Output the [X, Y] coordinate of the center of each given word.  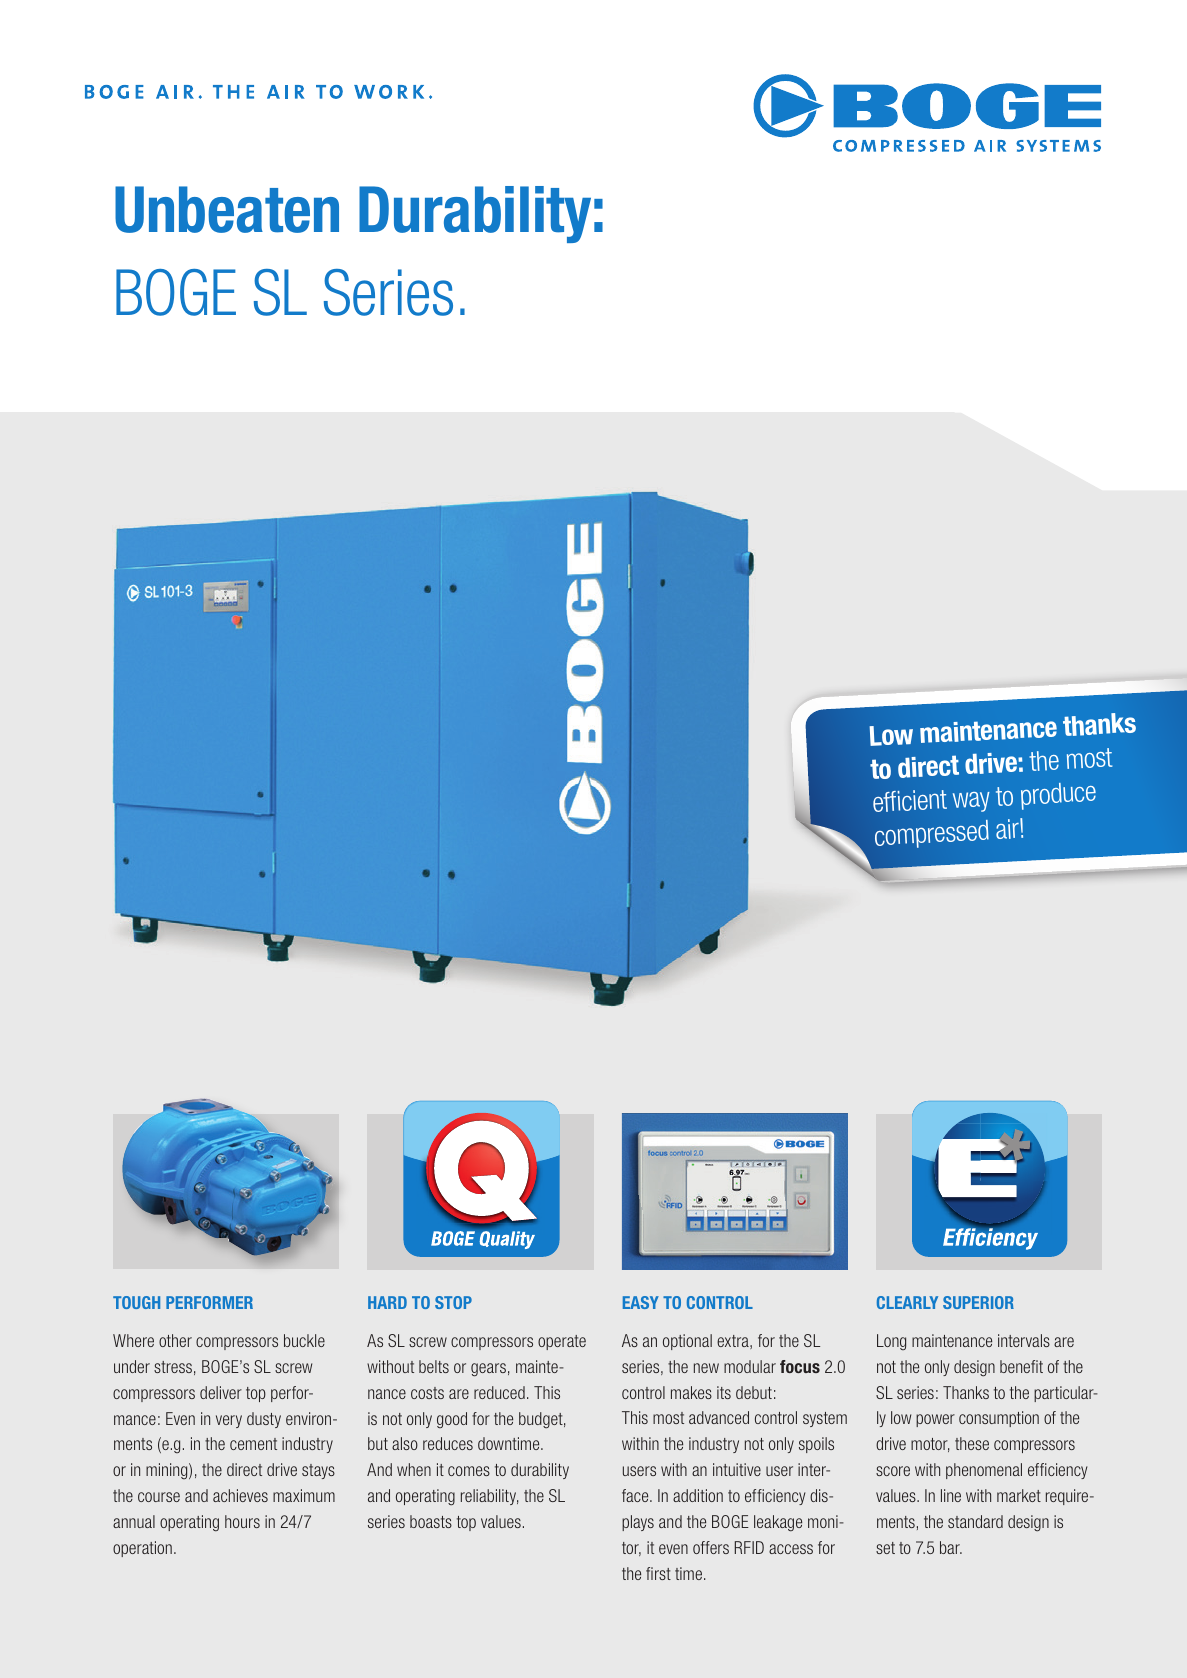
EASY [641, 1302]
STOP [453, 1302]
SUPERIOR [978, 1302]
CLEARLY [907, 1302]
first [658, 1573]
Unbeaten [227, 209]
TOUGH [136, 1302]
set [885, 1548]
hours [242, 1521]
